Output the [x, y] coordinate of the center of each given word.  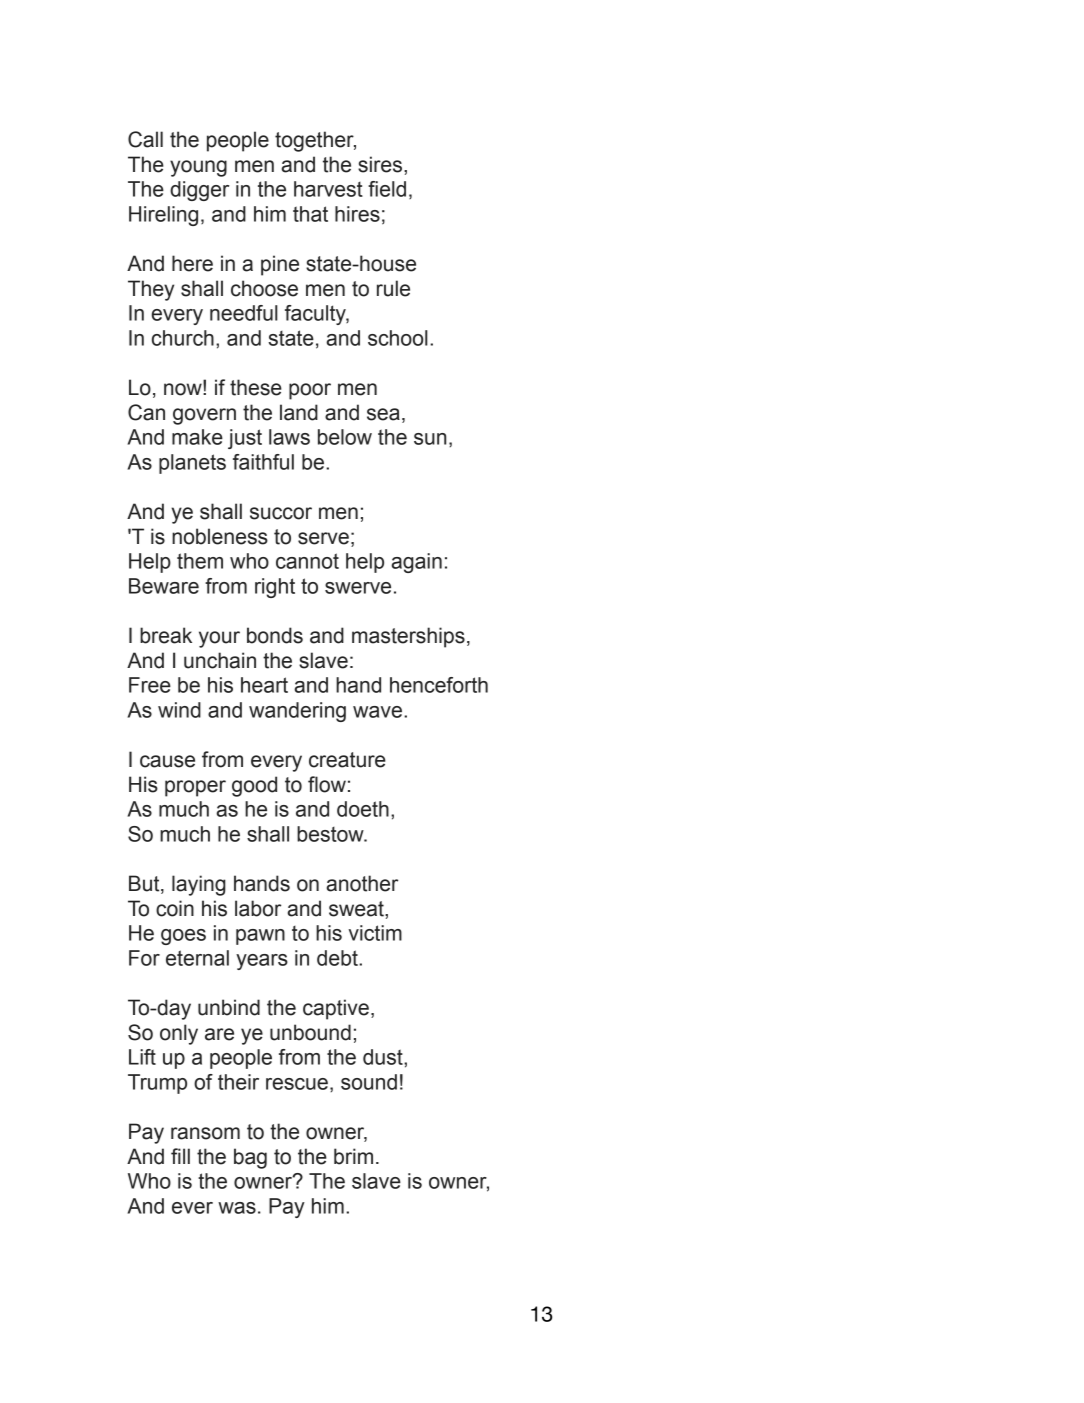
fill [180, 1156]
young [198, 168]
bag [250, 1158]
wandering [297, 712]
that [310, 214]
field [387, 189]
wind [179, 710]
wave [377, 712]
